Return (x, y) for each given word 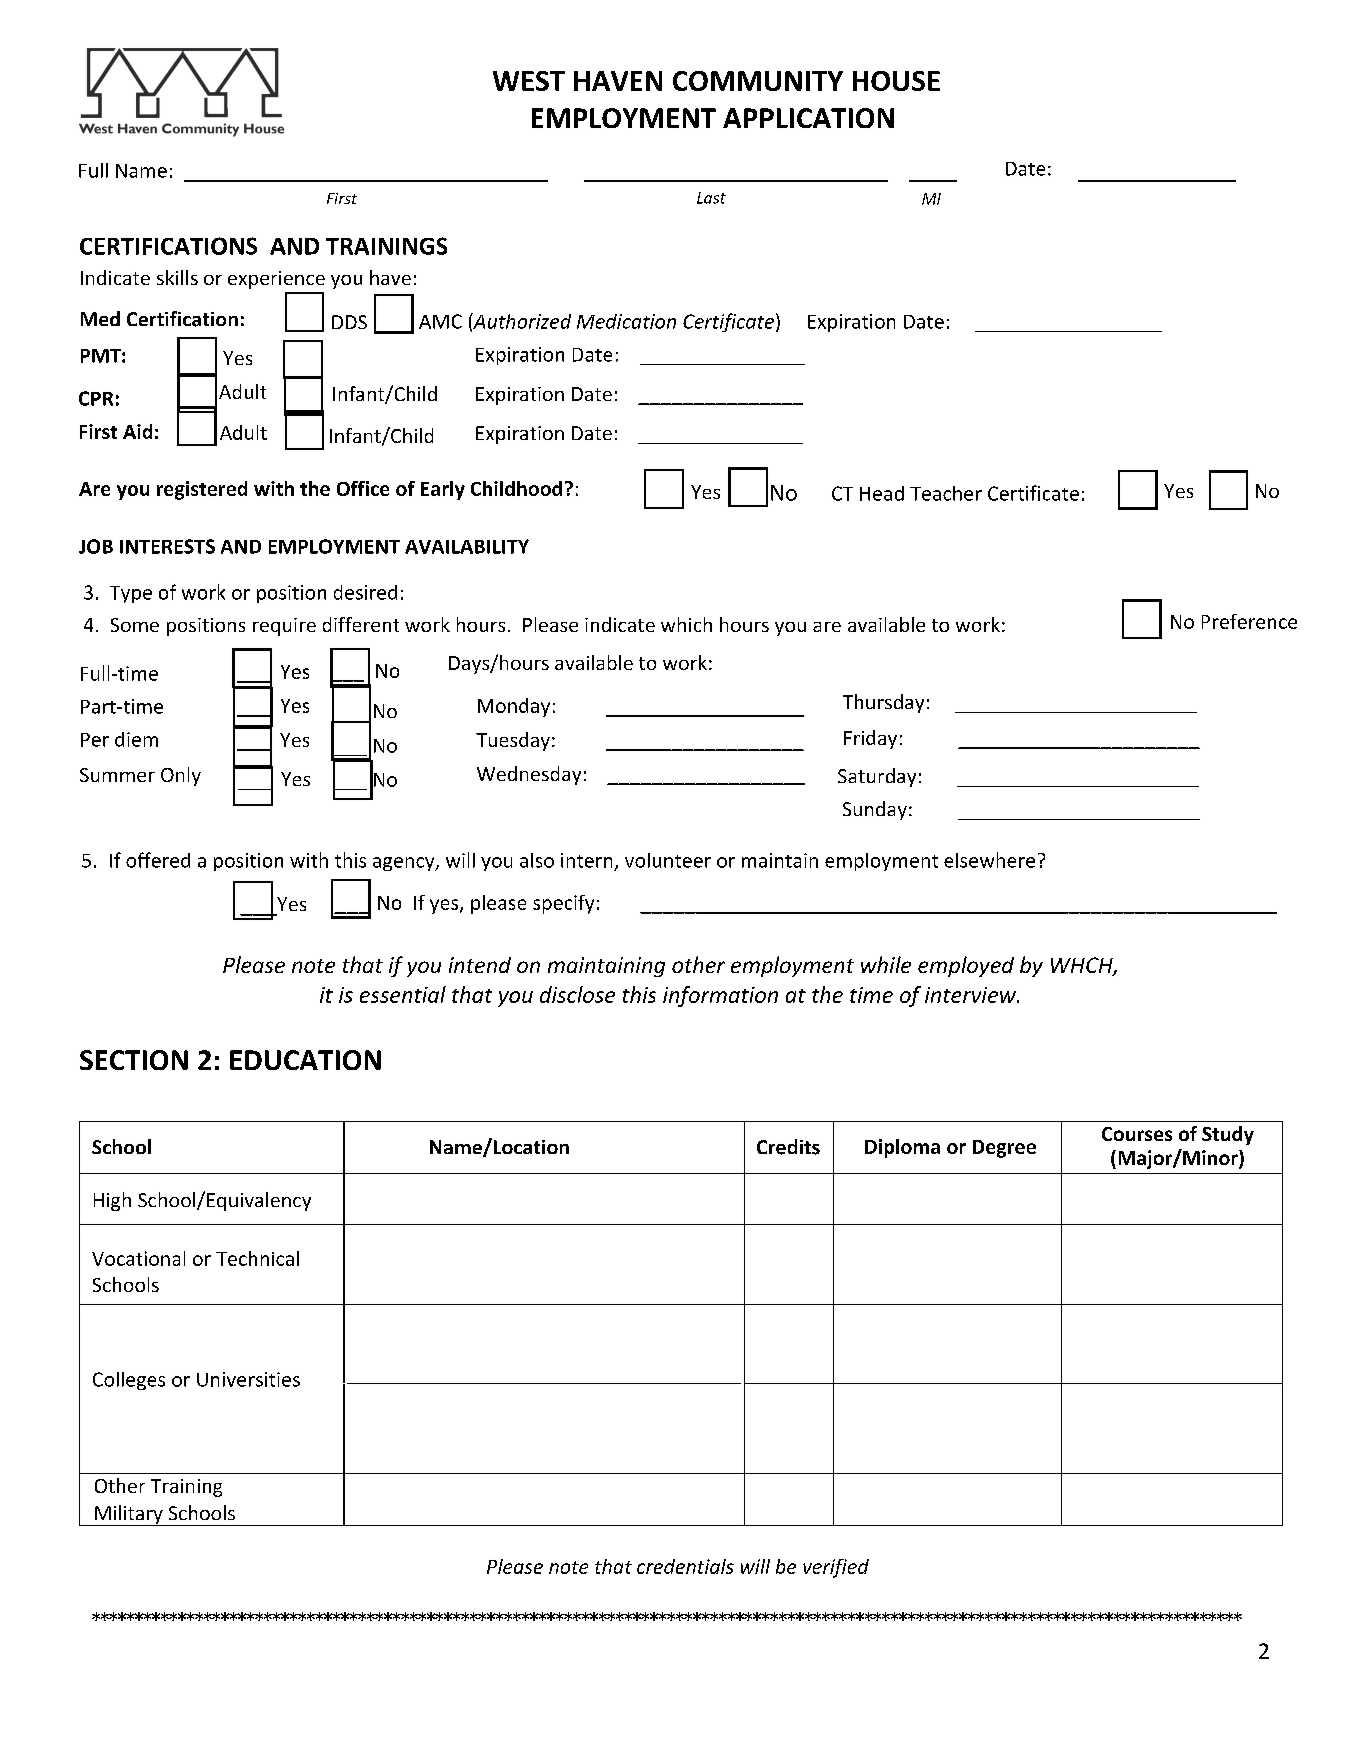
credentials (685, 1566)
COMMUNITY (758, 81)
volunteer (668, 860)
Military (129, 1515)
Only (181, 776)
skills (177, 277)
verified (836, 1568)
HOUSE (896, 81)
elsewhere (989, 860)
